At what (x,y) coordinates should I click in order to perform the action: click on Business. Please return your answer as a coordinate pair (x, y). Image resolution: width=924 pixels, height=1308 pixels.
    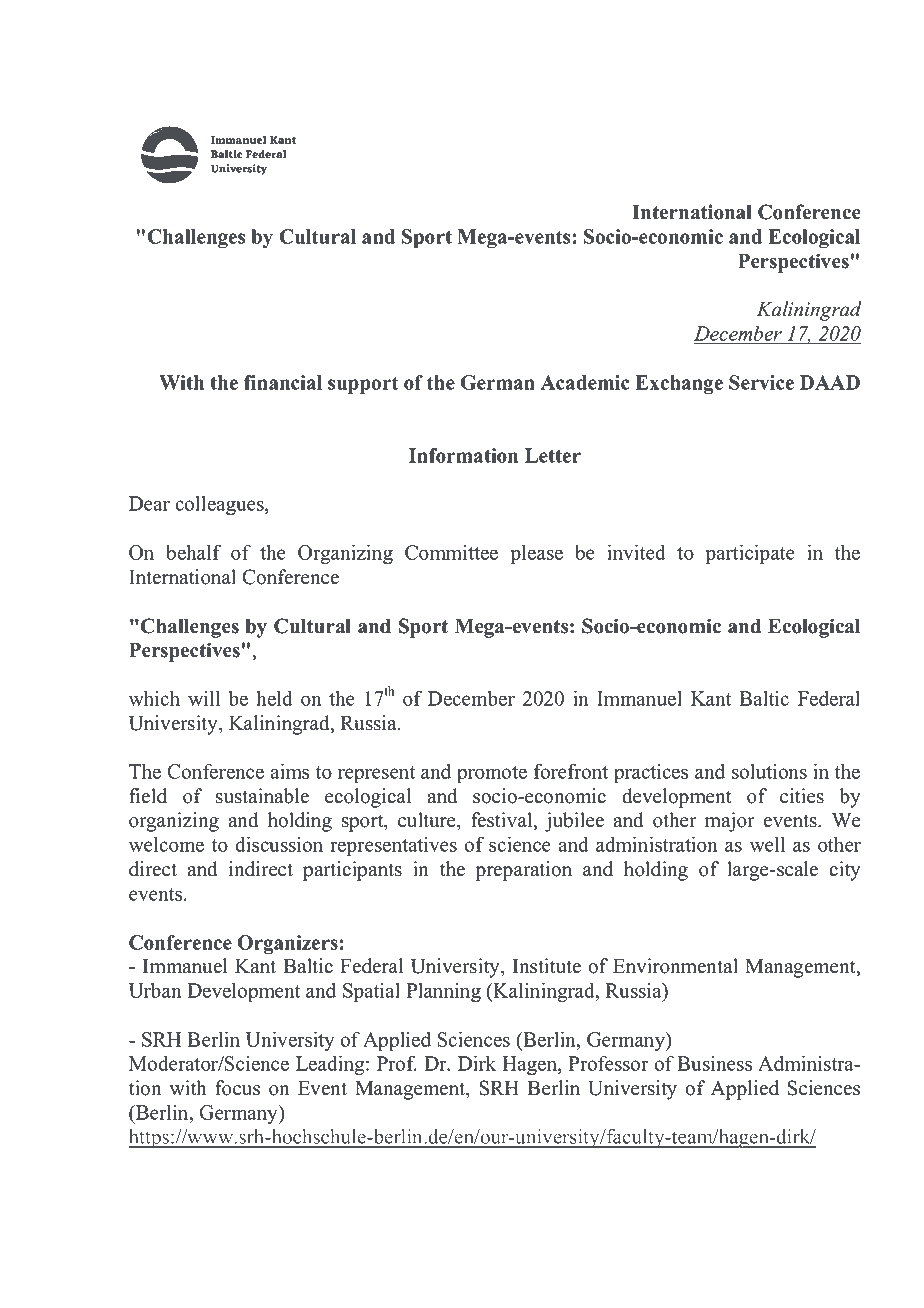
    Looking at the image, I should click on (714, 1063).
